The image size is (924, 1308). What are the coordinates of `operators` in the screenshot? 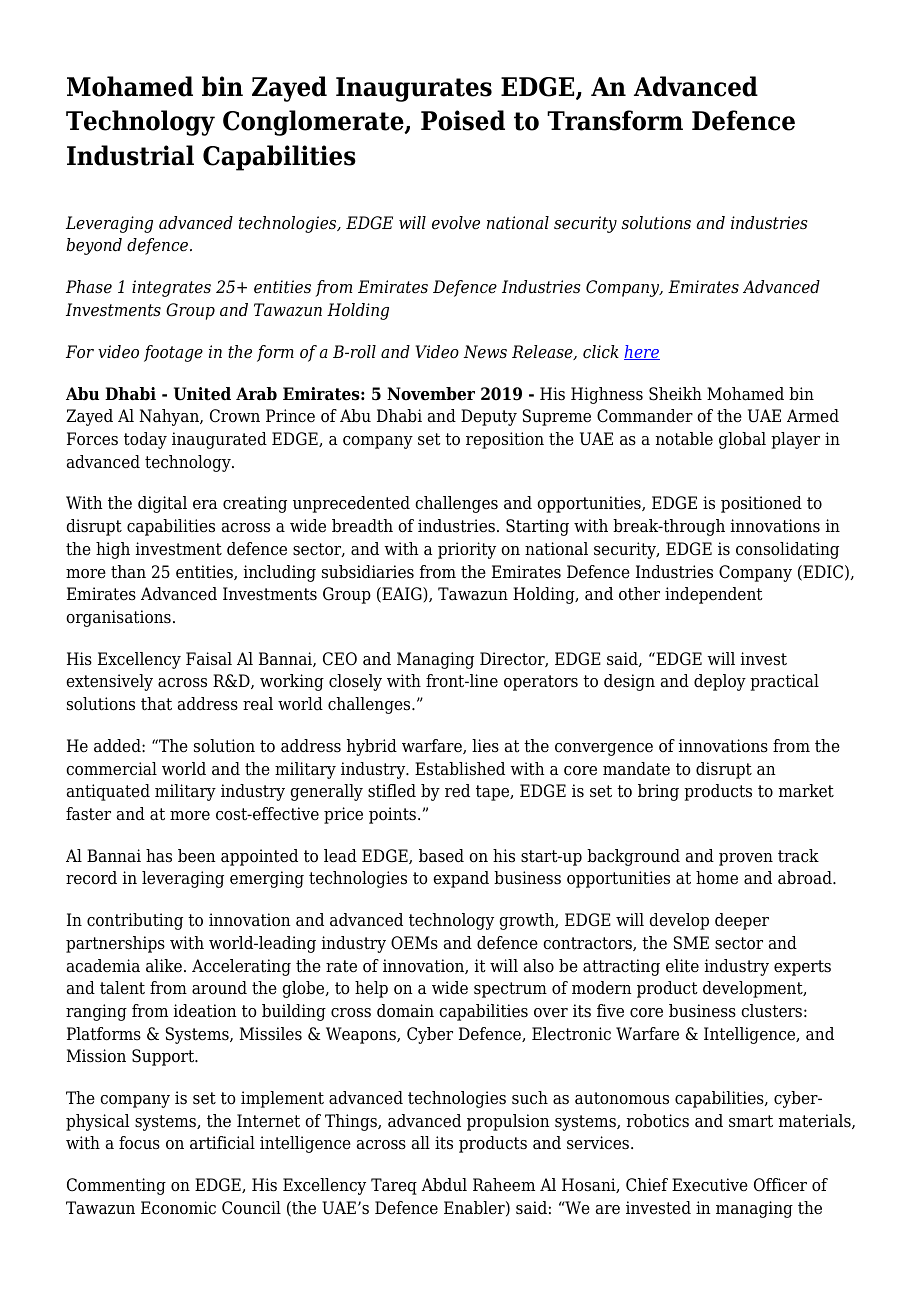 It's located at (541, 683).
